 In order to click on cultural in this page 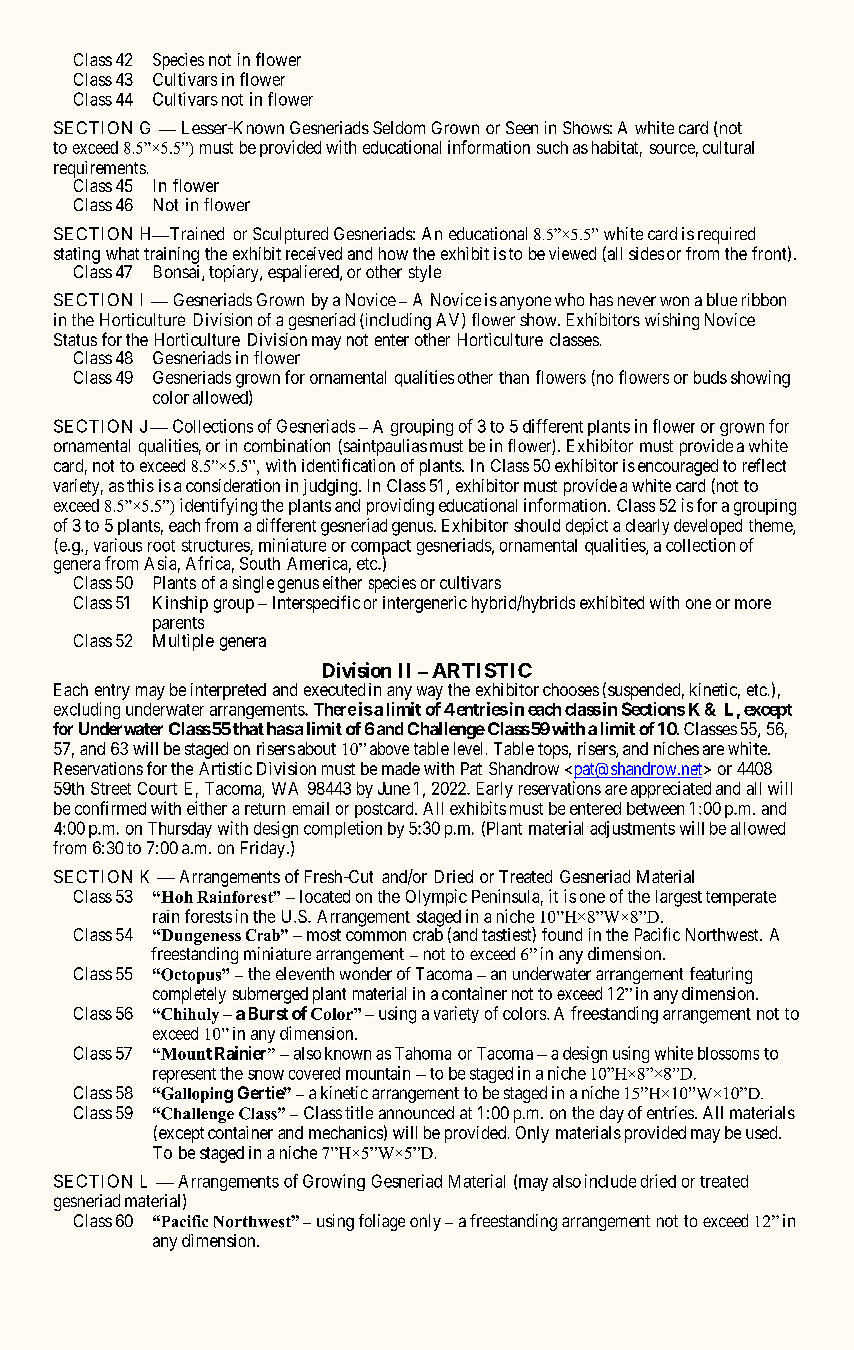, I will do `click(728, 147)`.
